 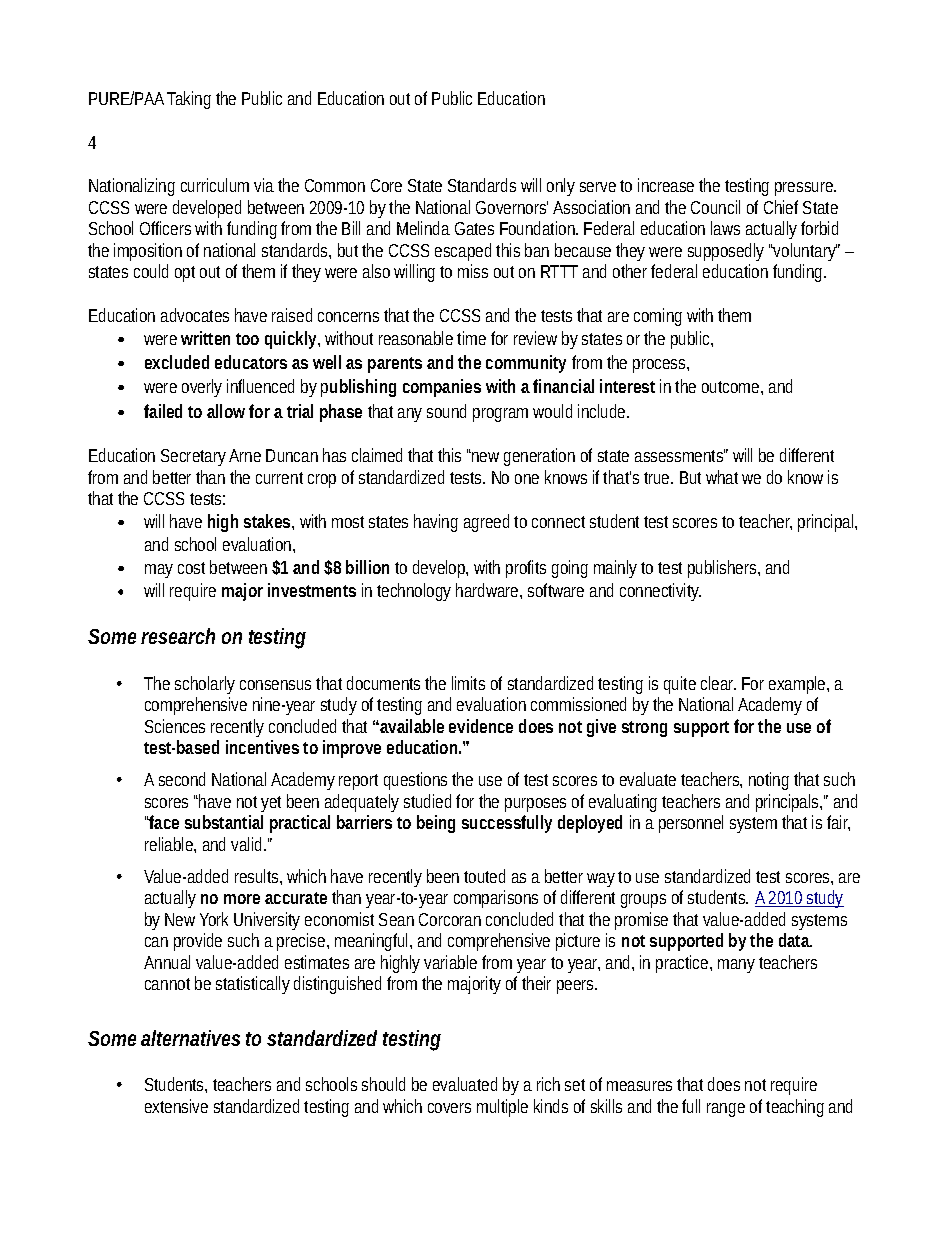 What do you see at coordinates (502, 1108) in the screenshot?
I see `multiple` at bounding box center [502, 1108].
